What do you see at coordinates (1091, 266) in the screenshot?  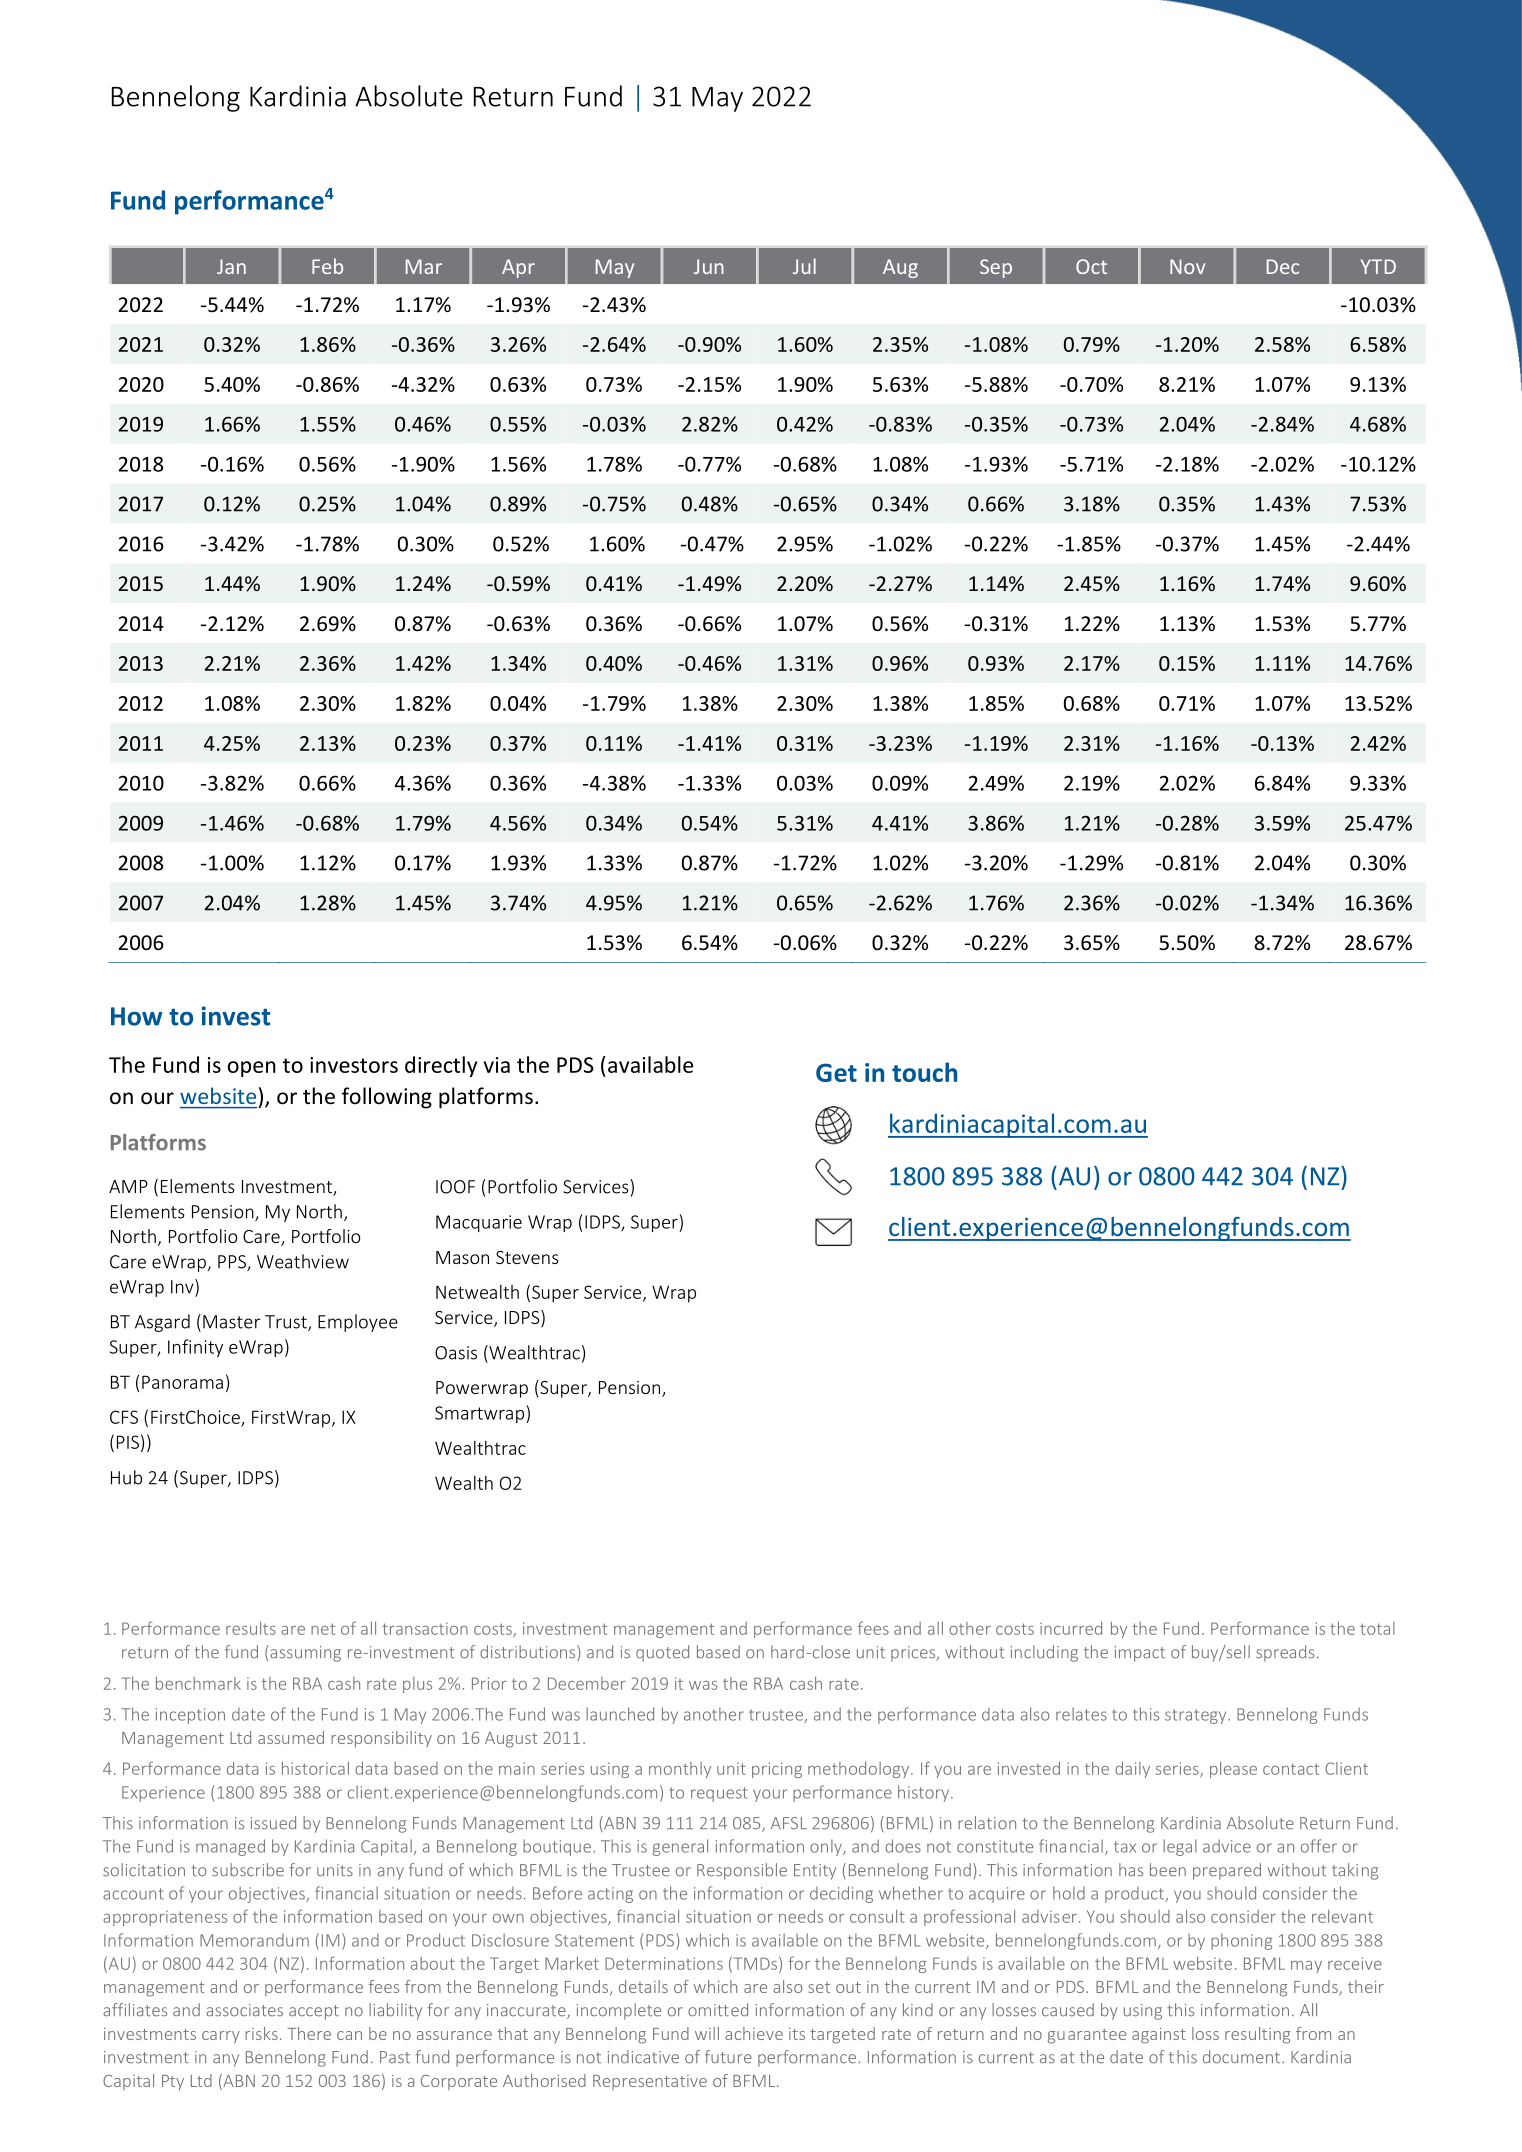 I see `Oct` at bounding box center [1091, 266].
